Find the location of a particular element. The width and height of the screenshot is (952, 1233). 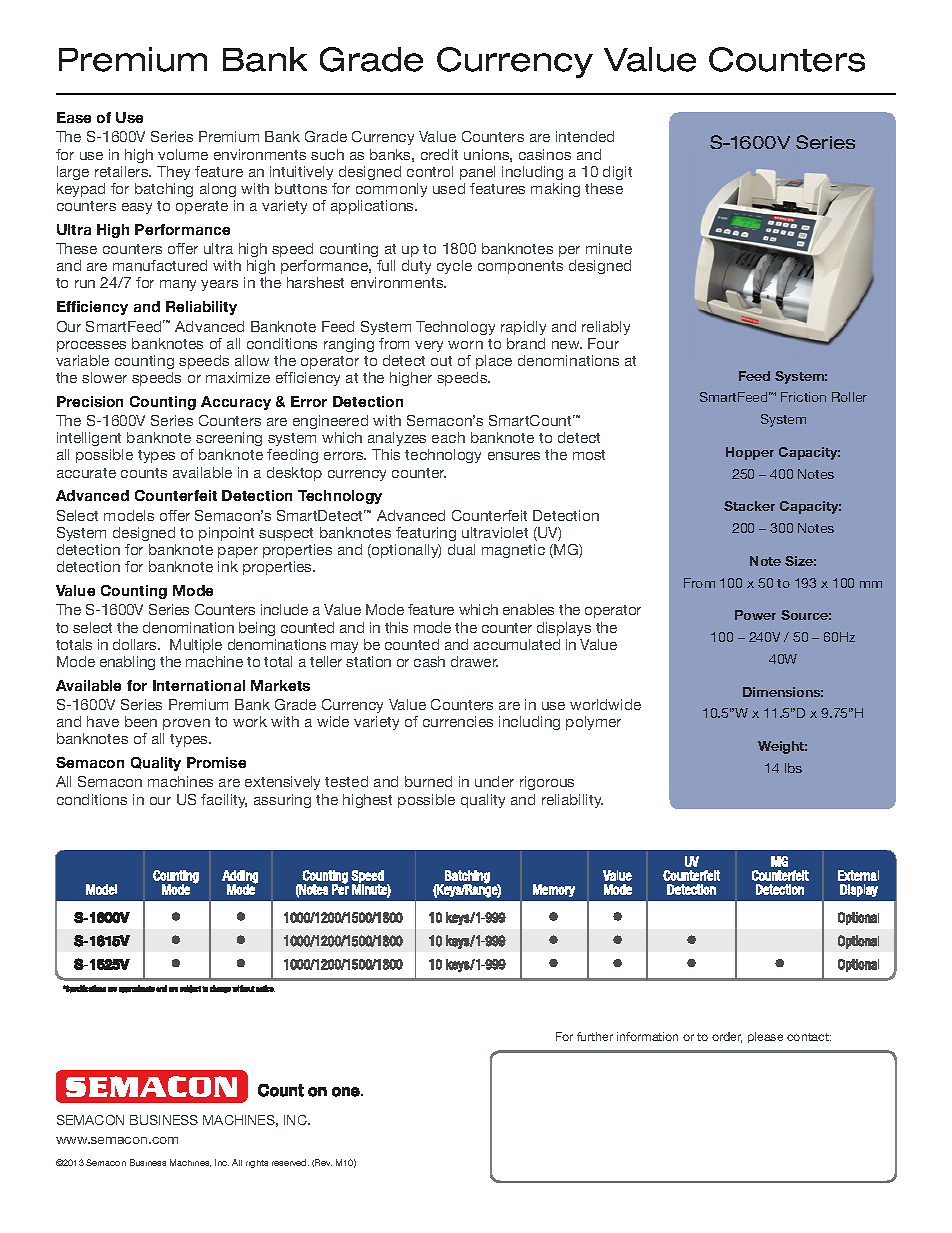

digit is located at coordinates (617, 173).
